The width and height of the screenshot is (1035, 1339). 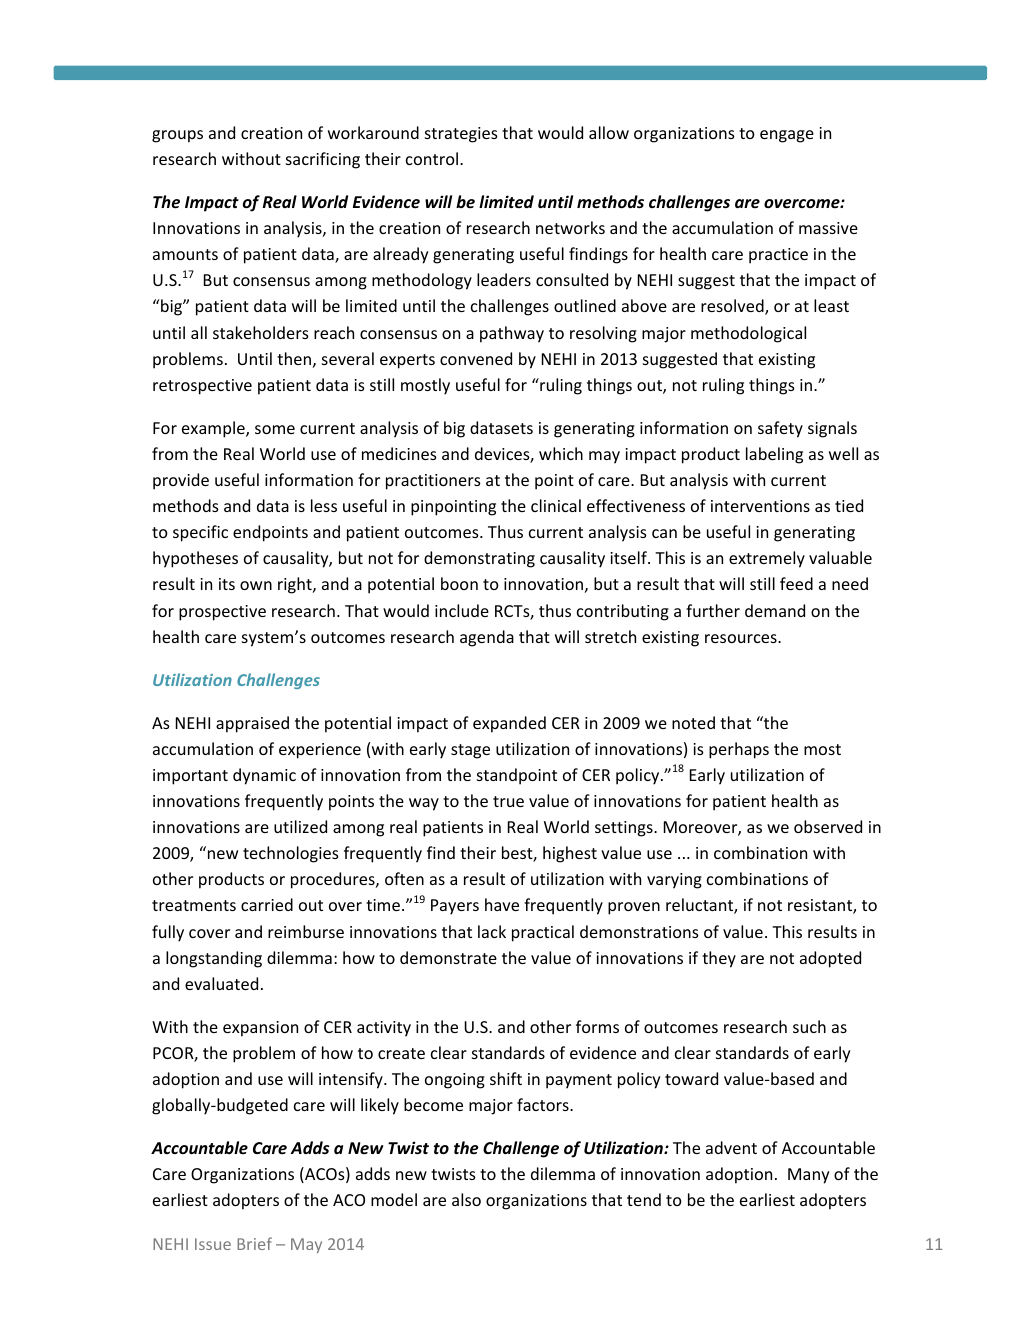 What do you see at coordinates (323, 160) in the screenshot?
I see `sacrificing` at bounding box center [323, 160].
